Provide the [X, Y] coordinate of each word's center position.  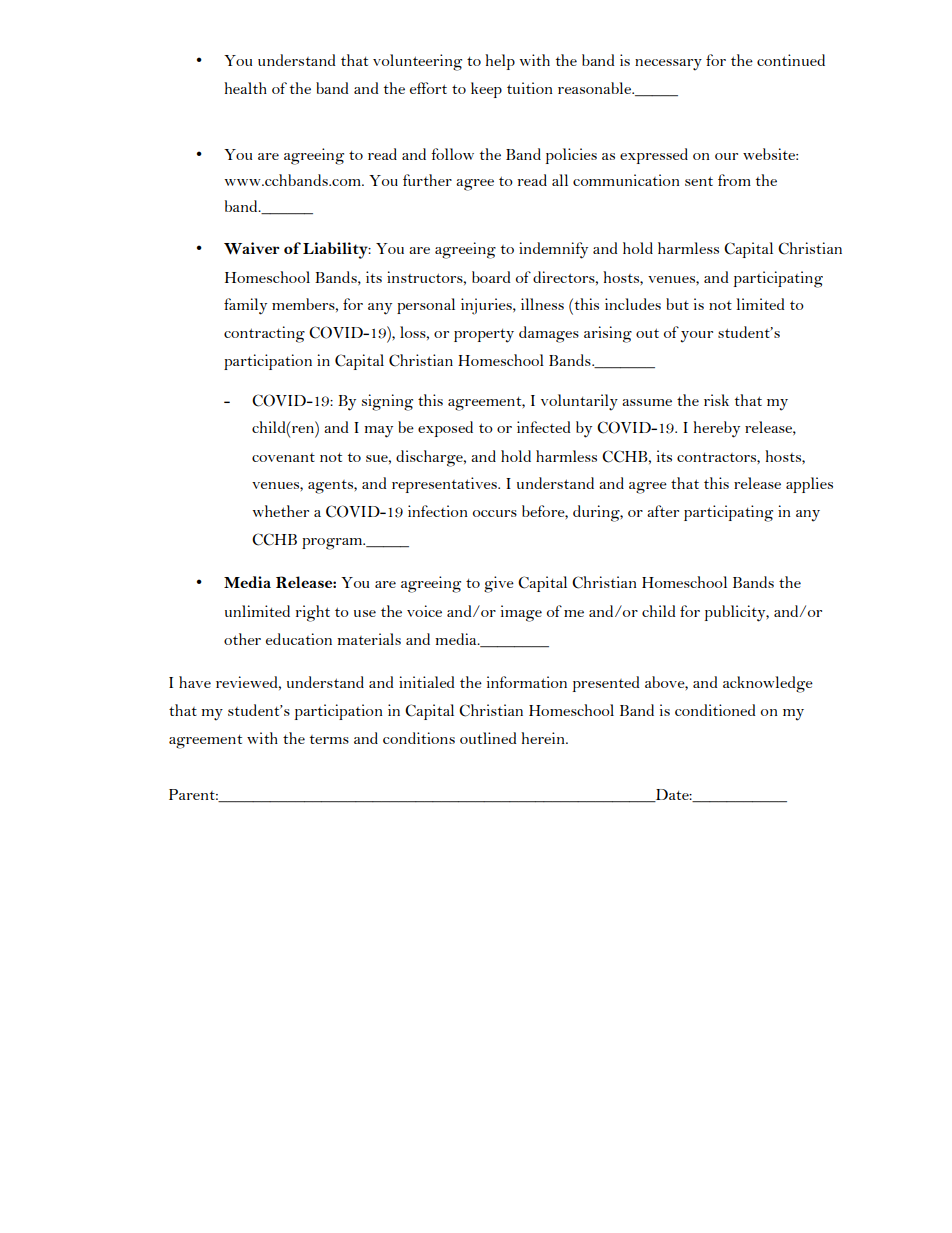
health [245, 88]
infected [544, 427]
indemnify [553, 250]
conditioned [715, 710]
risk [716, 400]
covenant [283, 457]
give [499, 584]
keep [486, 90]
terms [329, 739]
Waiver [252, 248]
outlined [488, 738]
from [734, 180]
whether [280, 511]
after [663, 511]
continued [791, 60]
